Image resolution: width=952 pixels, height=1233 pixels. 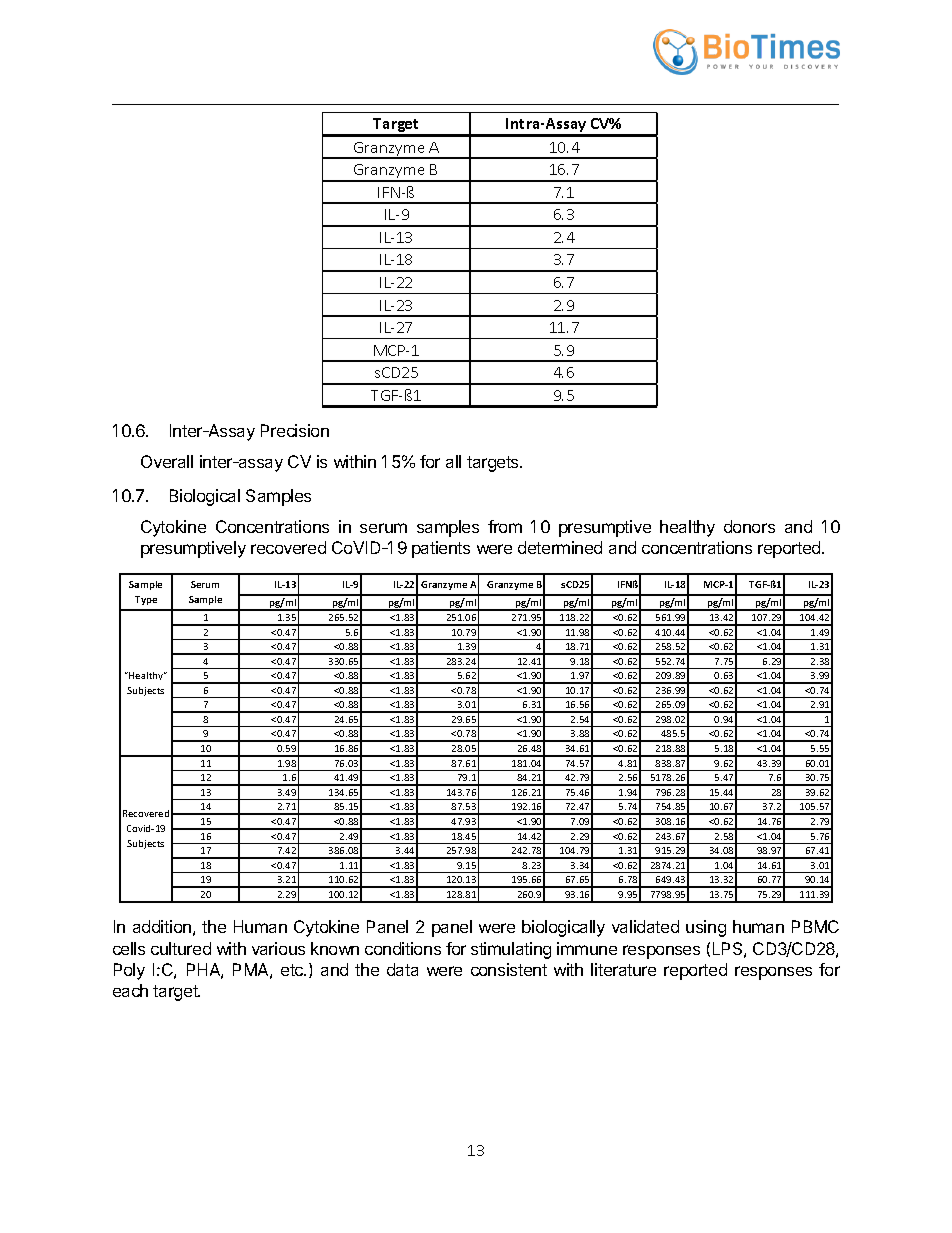 I want to click on Poly, so click(x=129, y=971).
